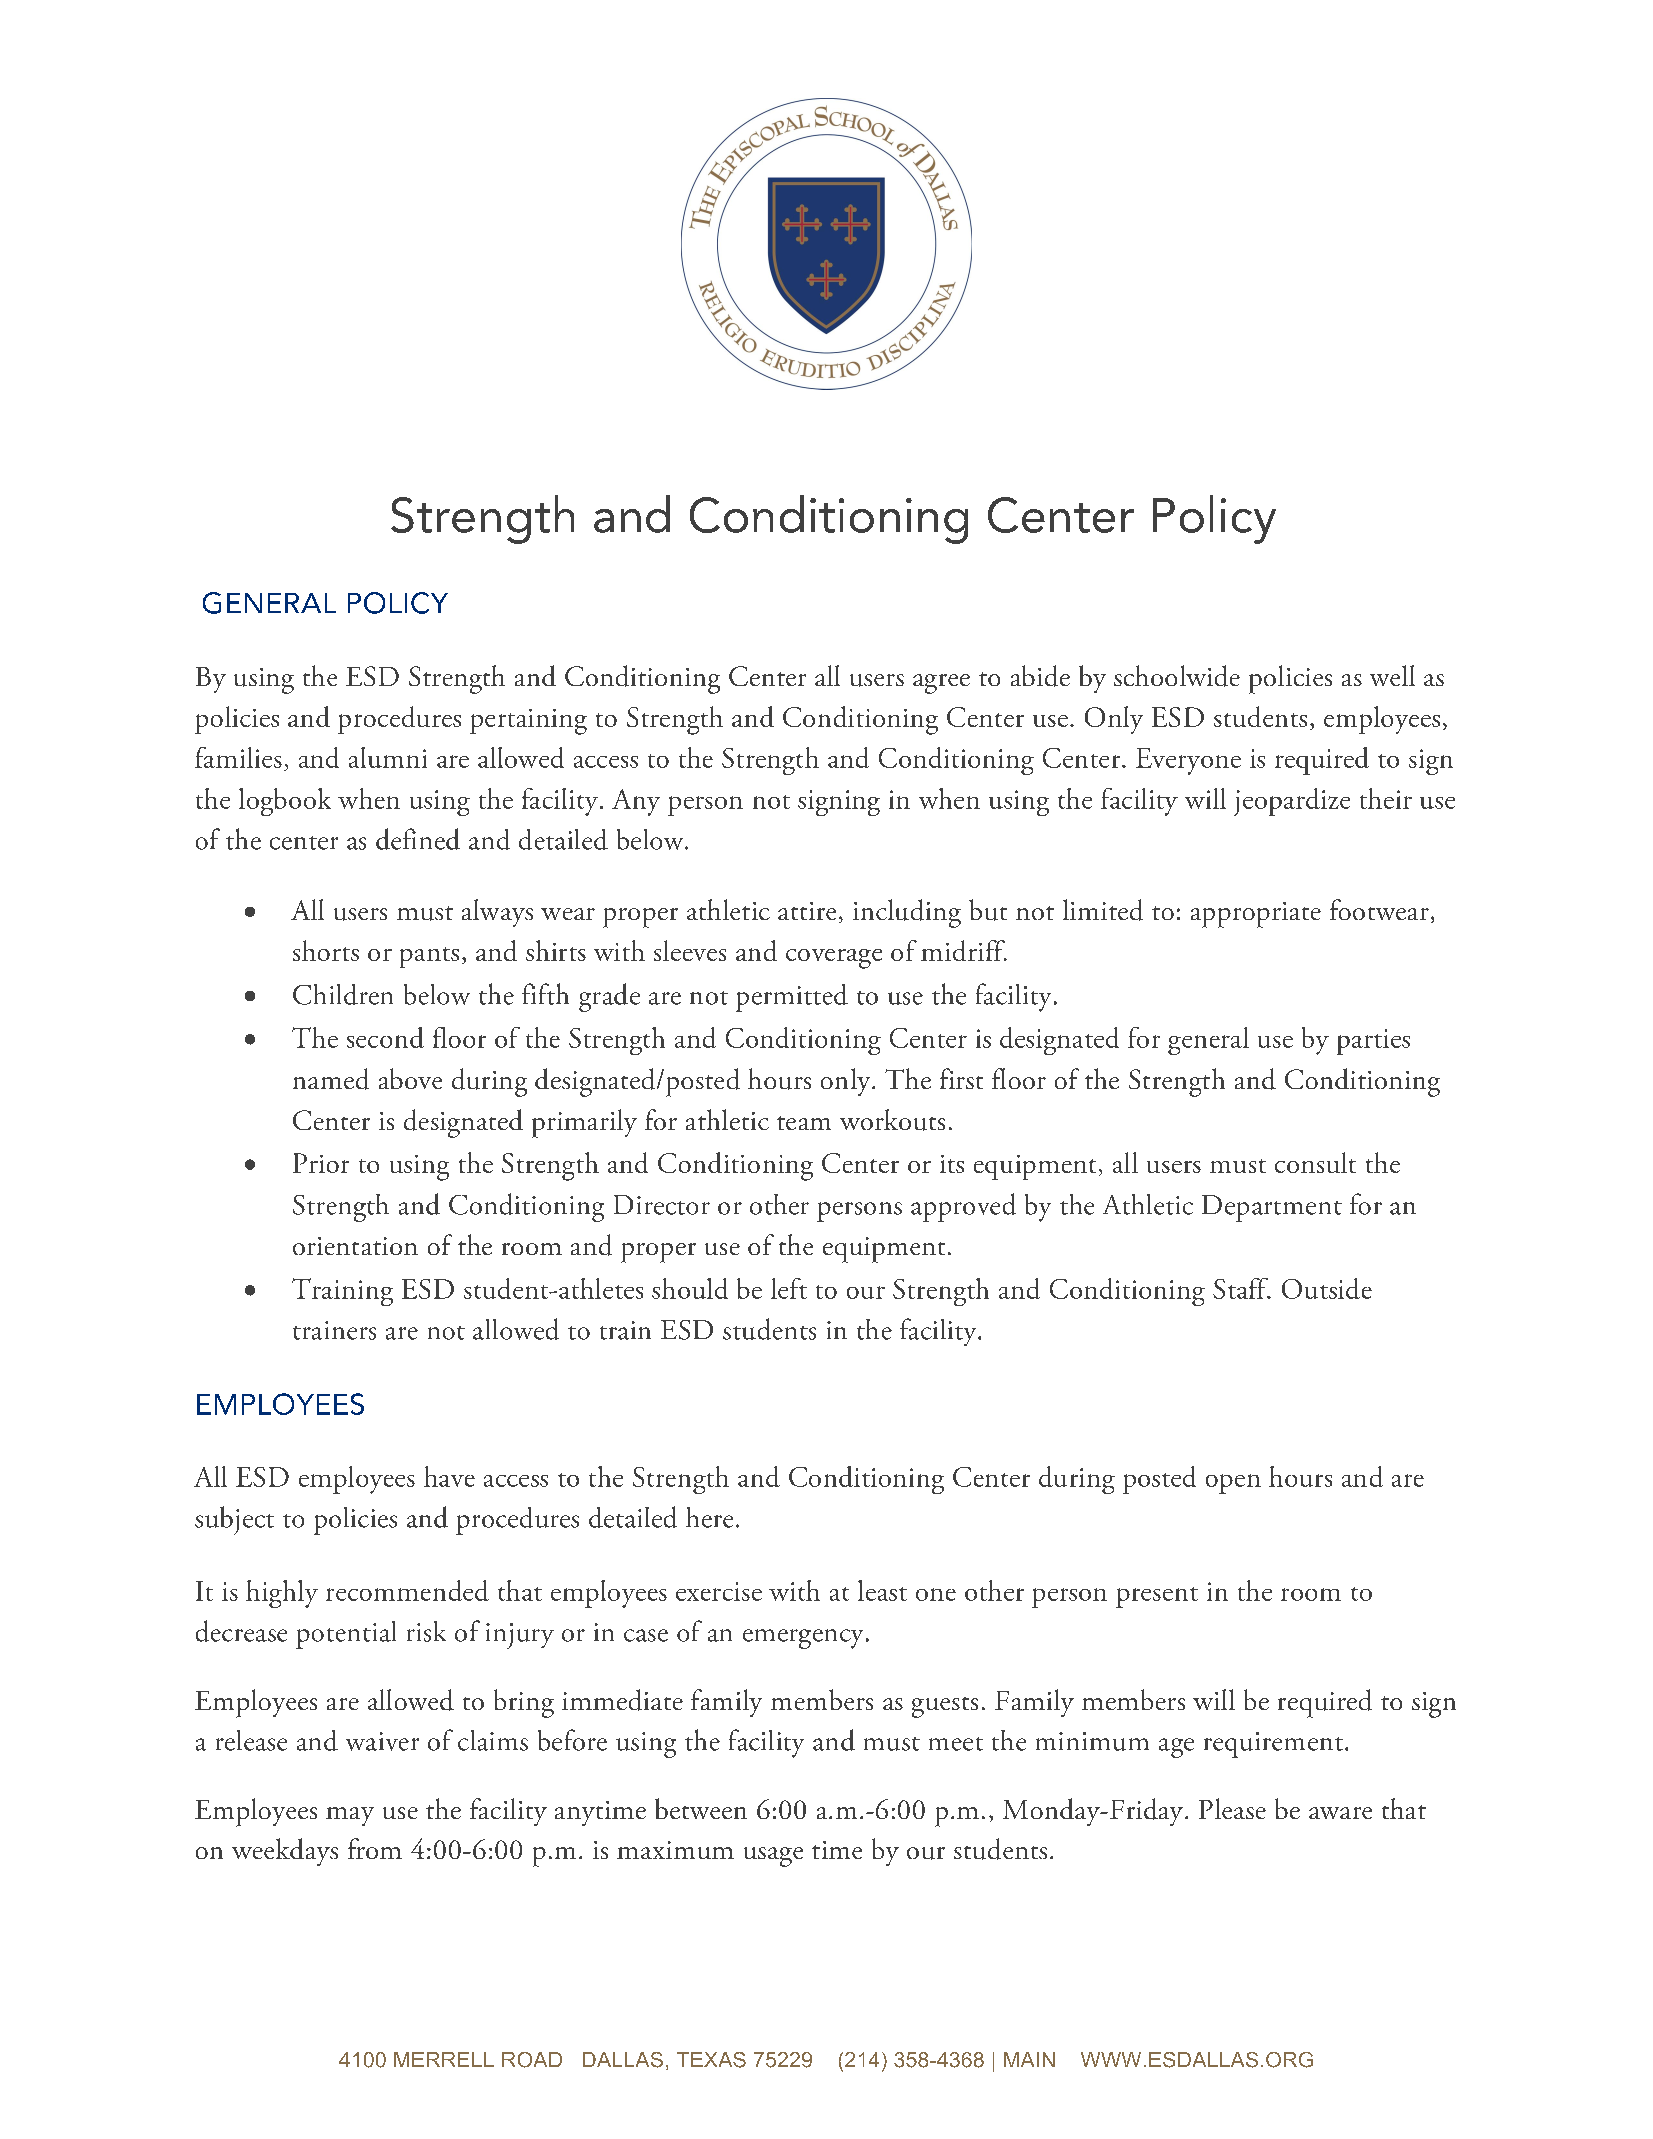  I want to click on agree, so click(941, 684).
